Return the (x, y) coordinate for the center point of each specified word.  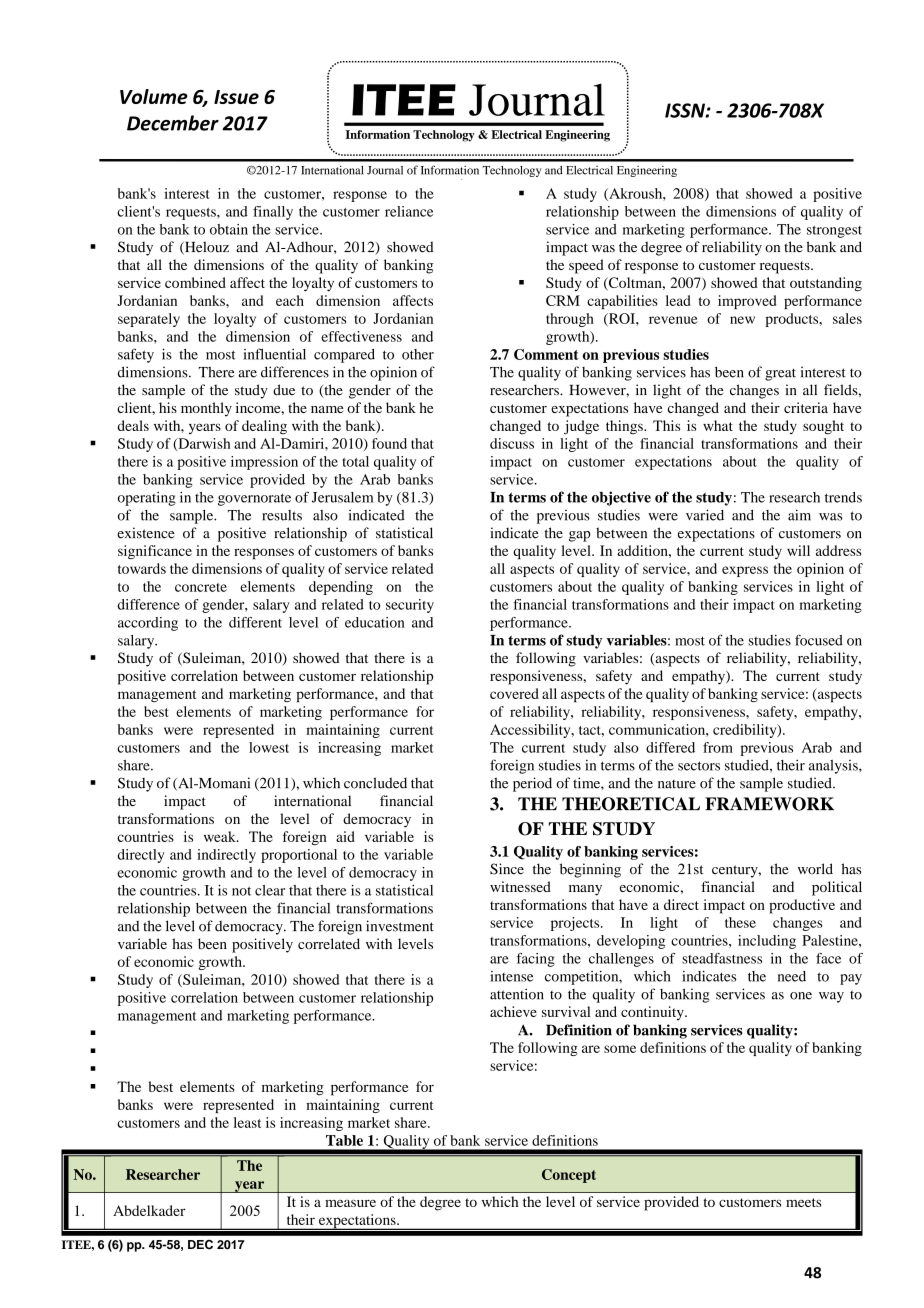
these (740, 922)
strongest (834, 232)
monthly (206, 409)
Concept (569, 1176)
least (247, 1122)
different (255, 622)
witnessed (520, 886)
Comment (546, 354)
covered (514, 693)
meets (803, 1202)
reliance (409, 211)
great (780, 374)
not (241, 891)
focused (819, 640)
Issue (236, 97)
